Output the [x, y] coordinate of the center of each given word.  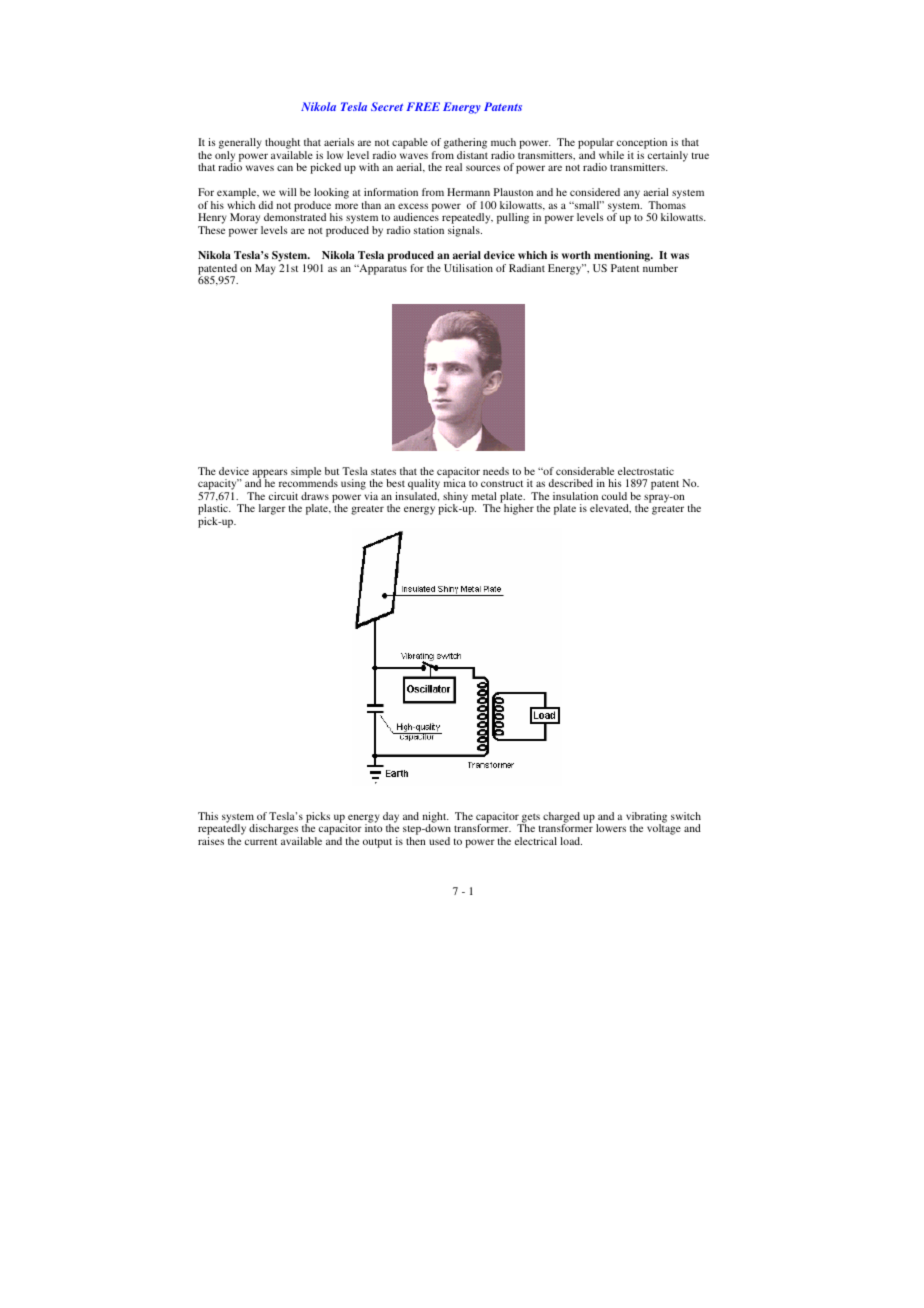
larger [272, 509]
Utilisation [468, 268]
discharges [273, 829]
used [439, 841]
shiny [455, 499]
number [660, 268]
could [614, 496]
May [265, 269]
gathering [465, 143]
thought [282, 143]
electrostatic [646, 471]
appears [270, 475]
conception [642, 143]
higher [518, 508]
